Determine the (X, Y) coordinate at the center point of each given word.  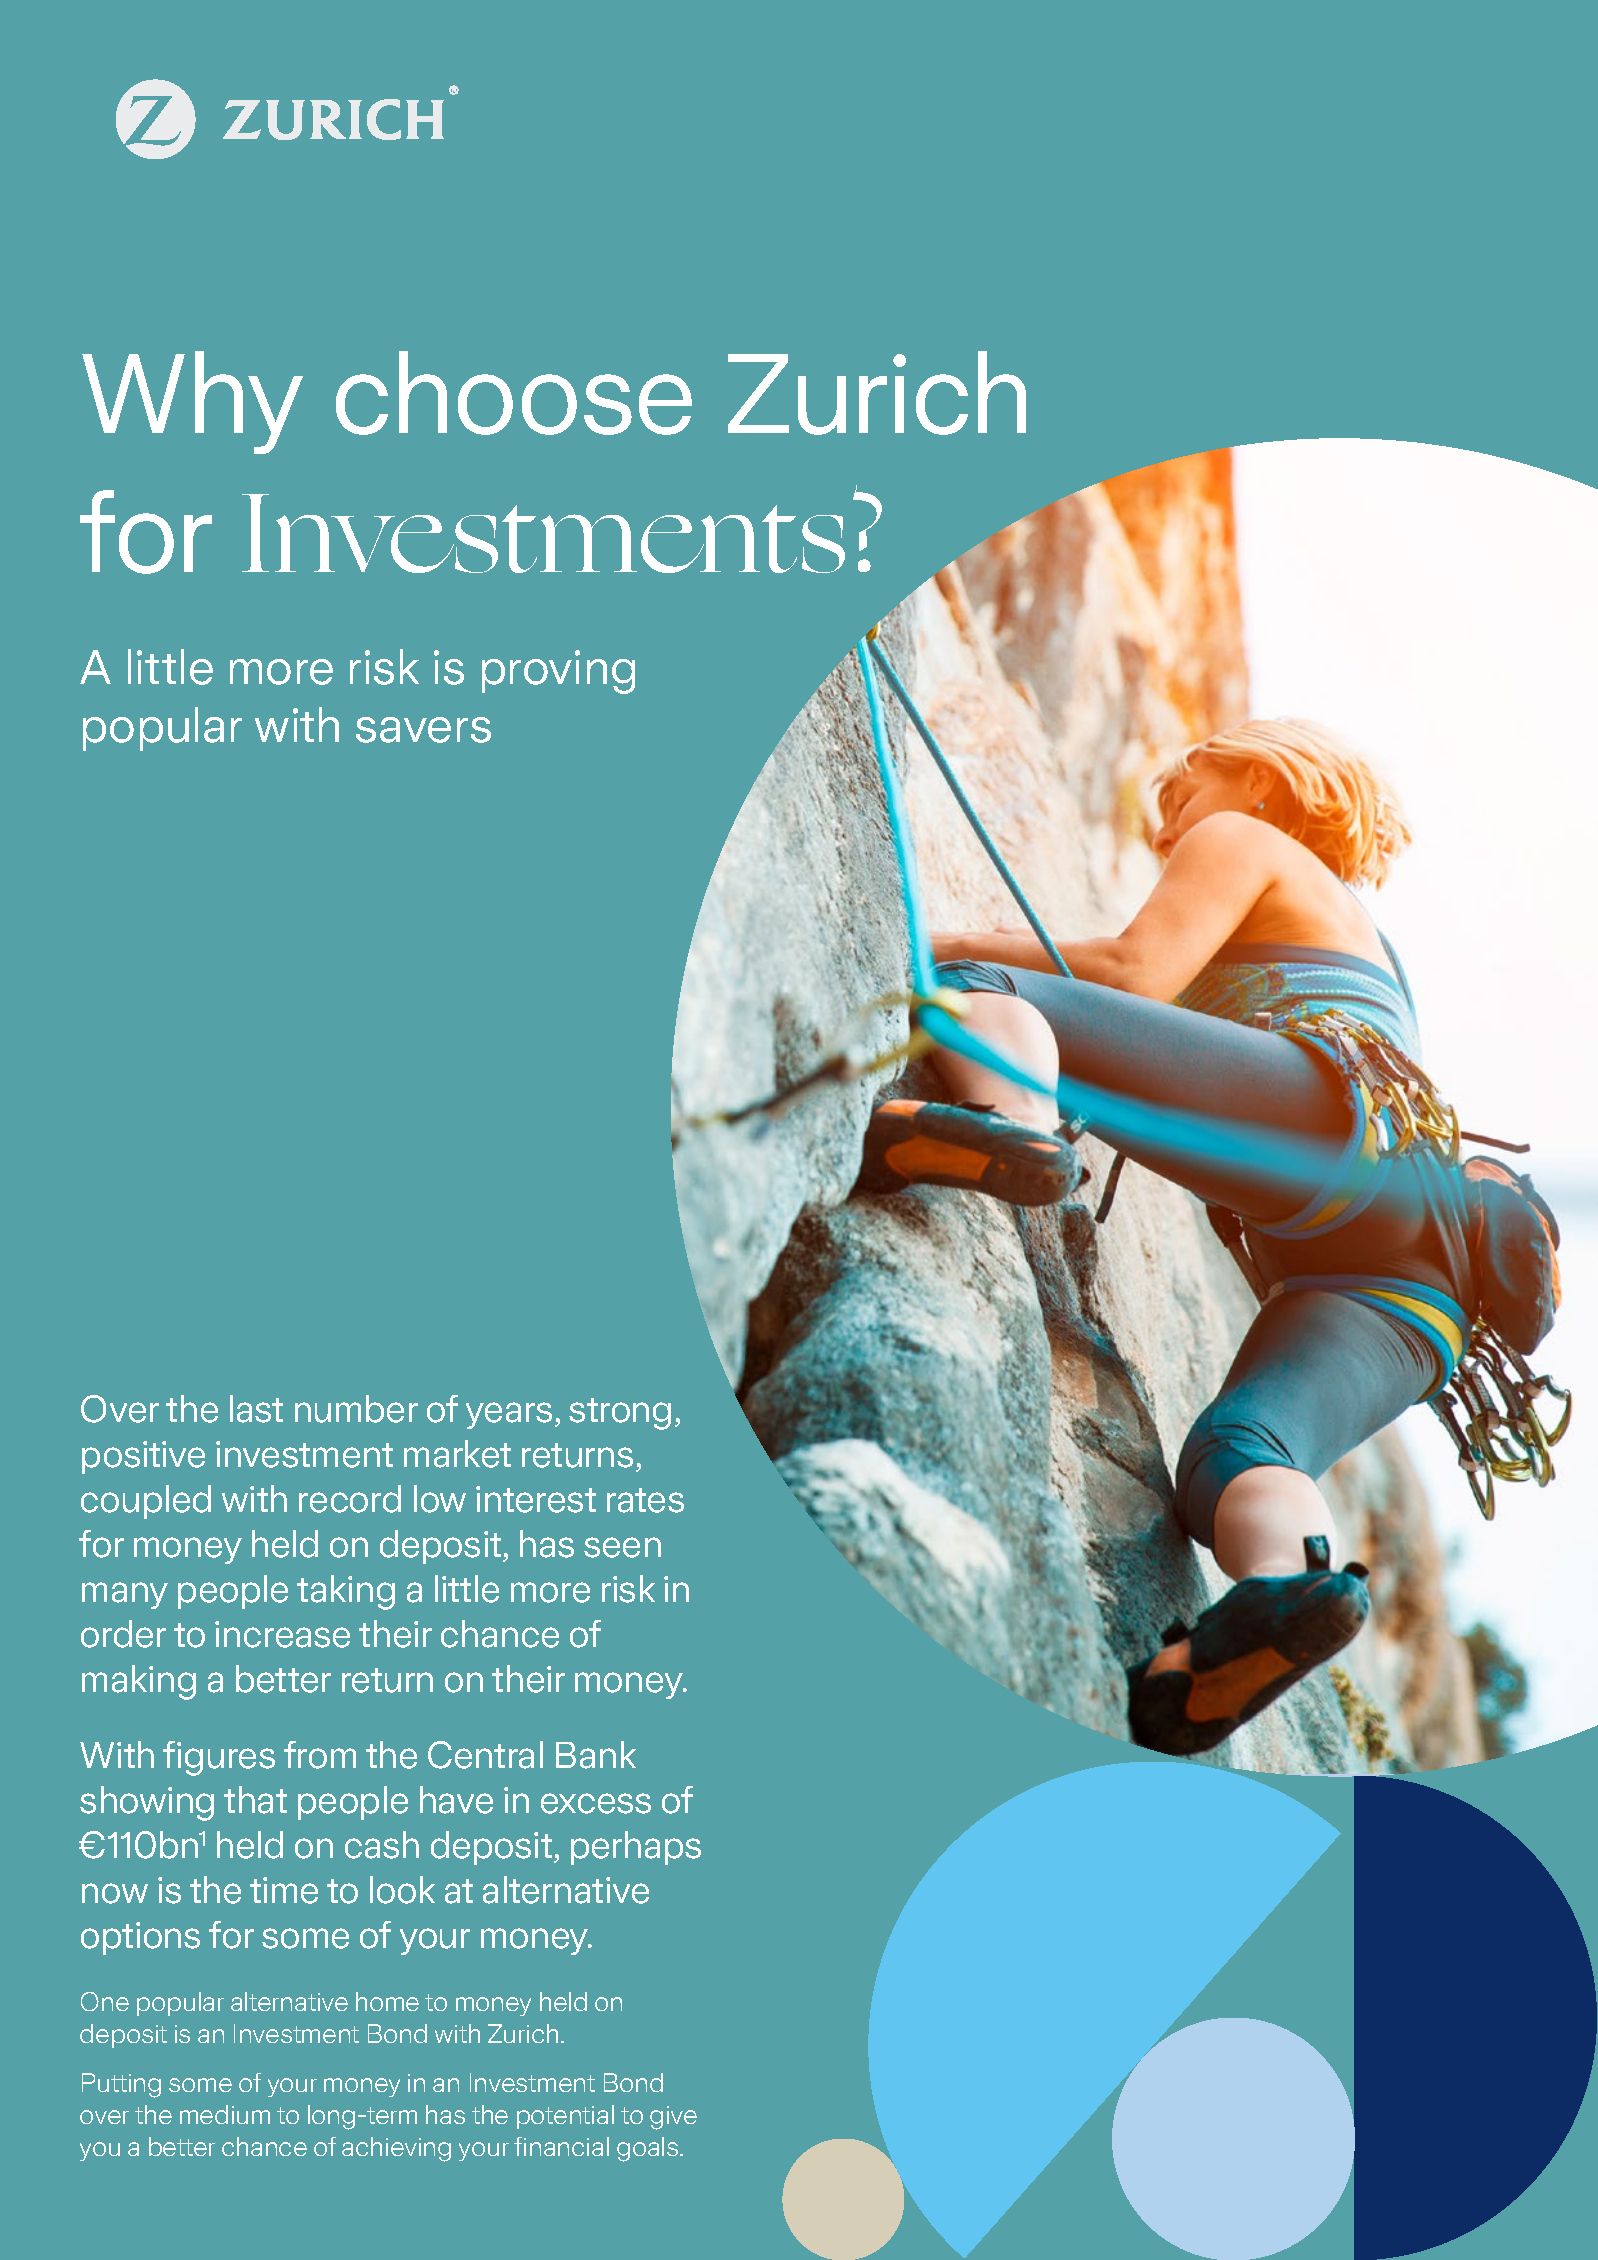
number (356, 1409)
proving (558, 672)
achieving (396, 2149)
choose (514, 393)
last (256, 1409)
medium (225, 2114)
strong (620, 1414)
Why (192, 402)
